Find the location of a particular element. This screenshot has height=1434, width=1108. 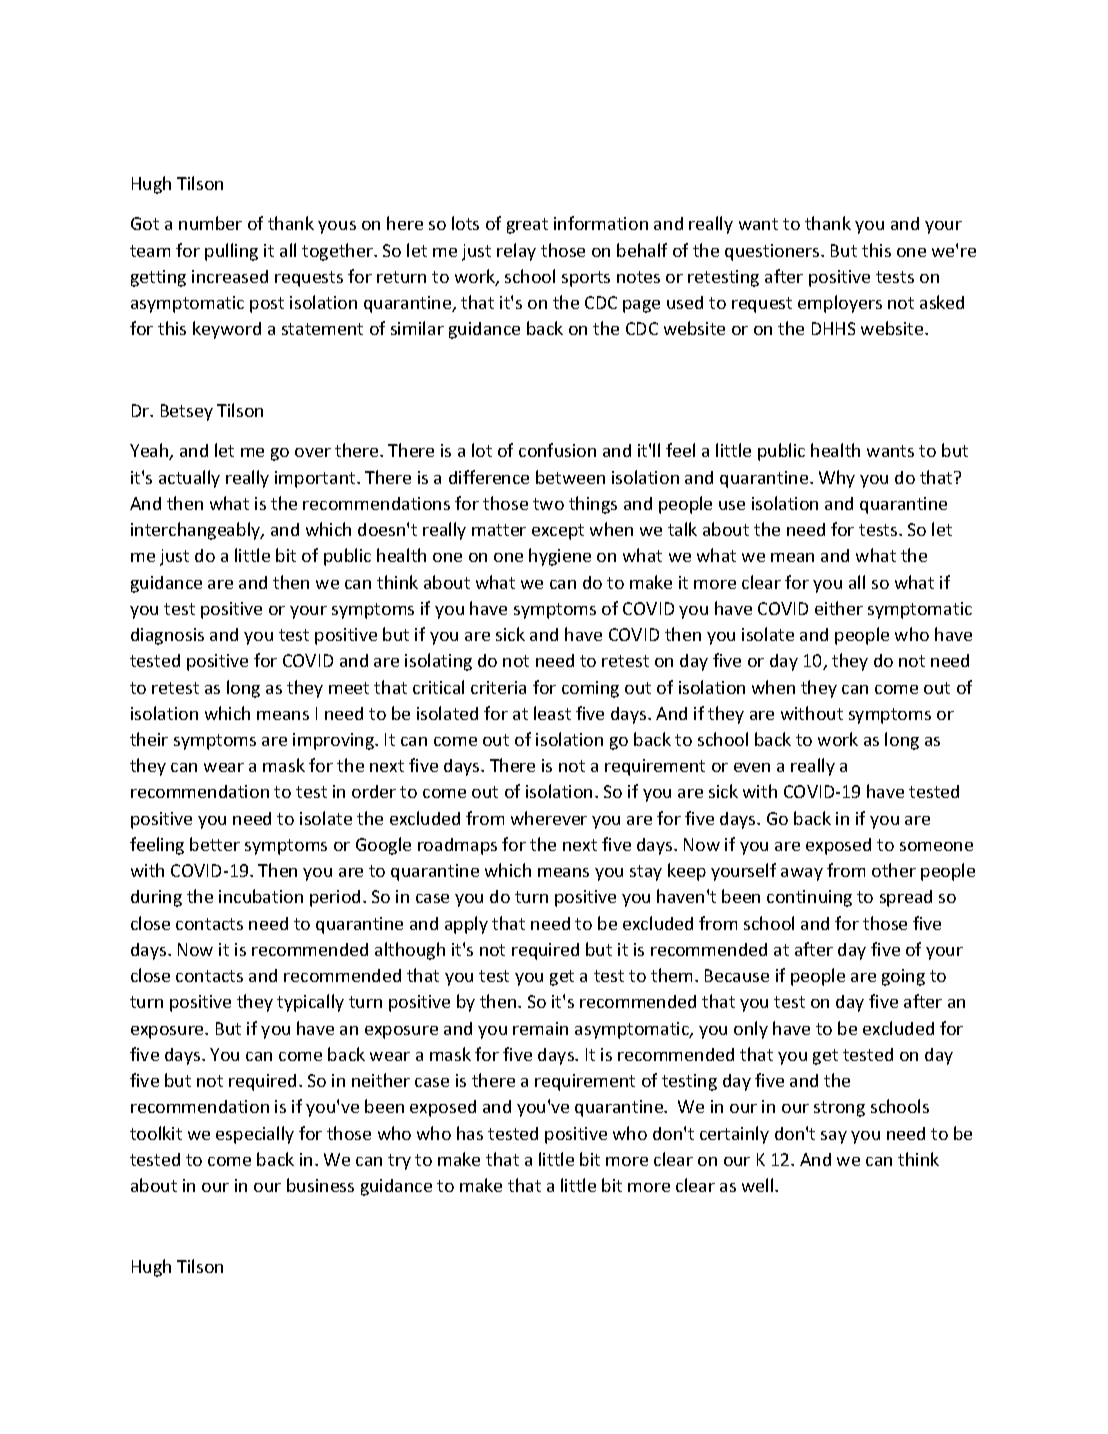

diagnosis is located at coordinates (167, 636).
